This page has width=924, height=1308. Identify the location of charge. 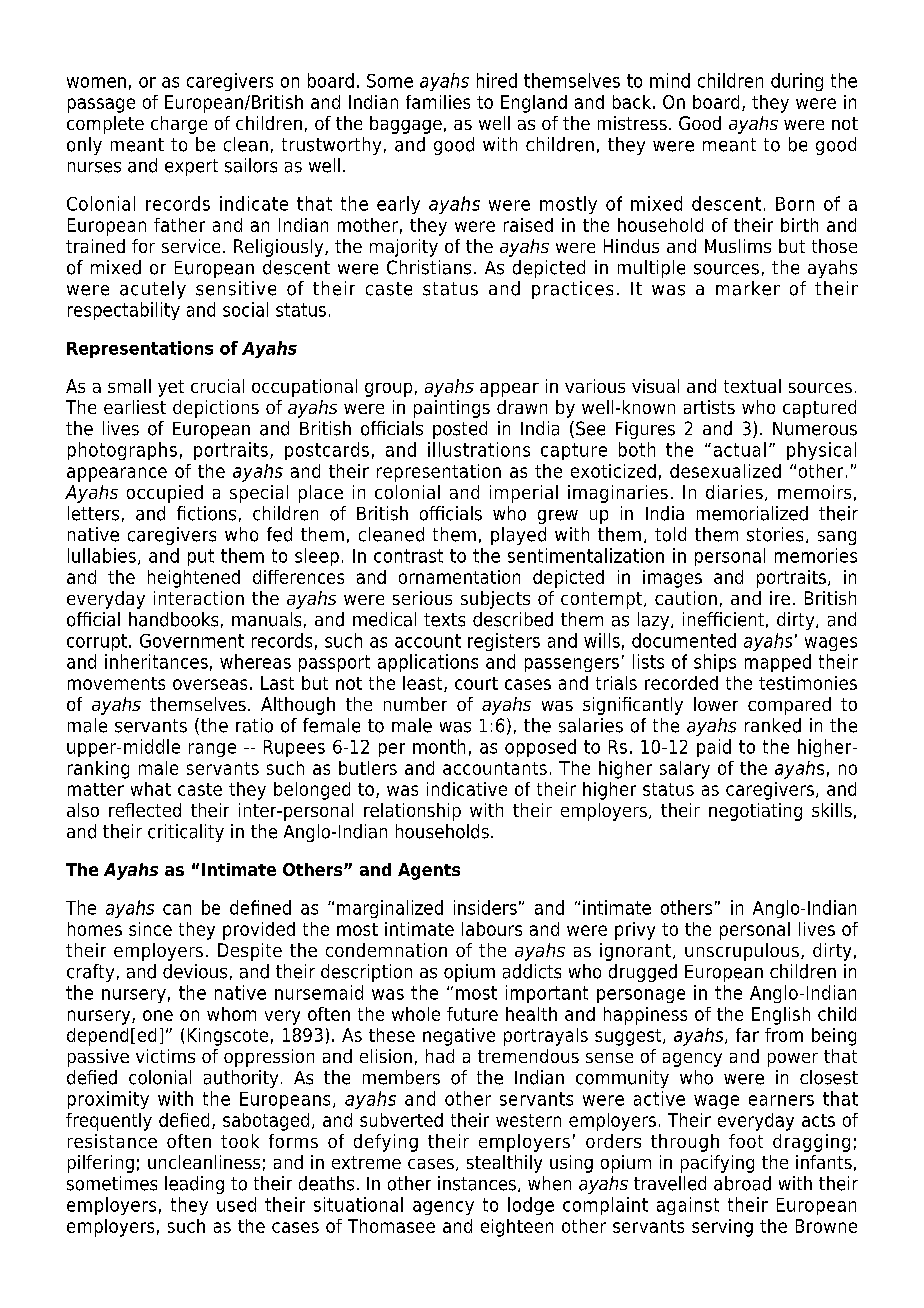
(179, 125).
